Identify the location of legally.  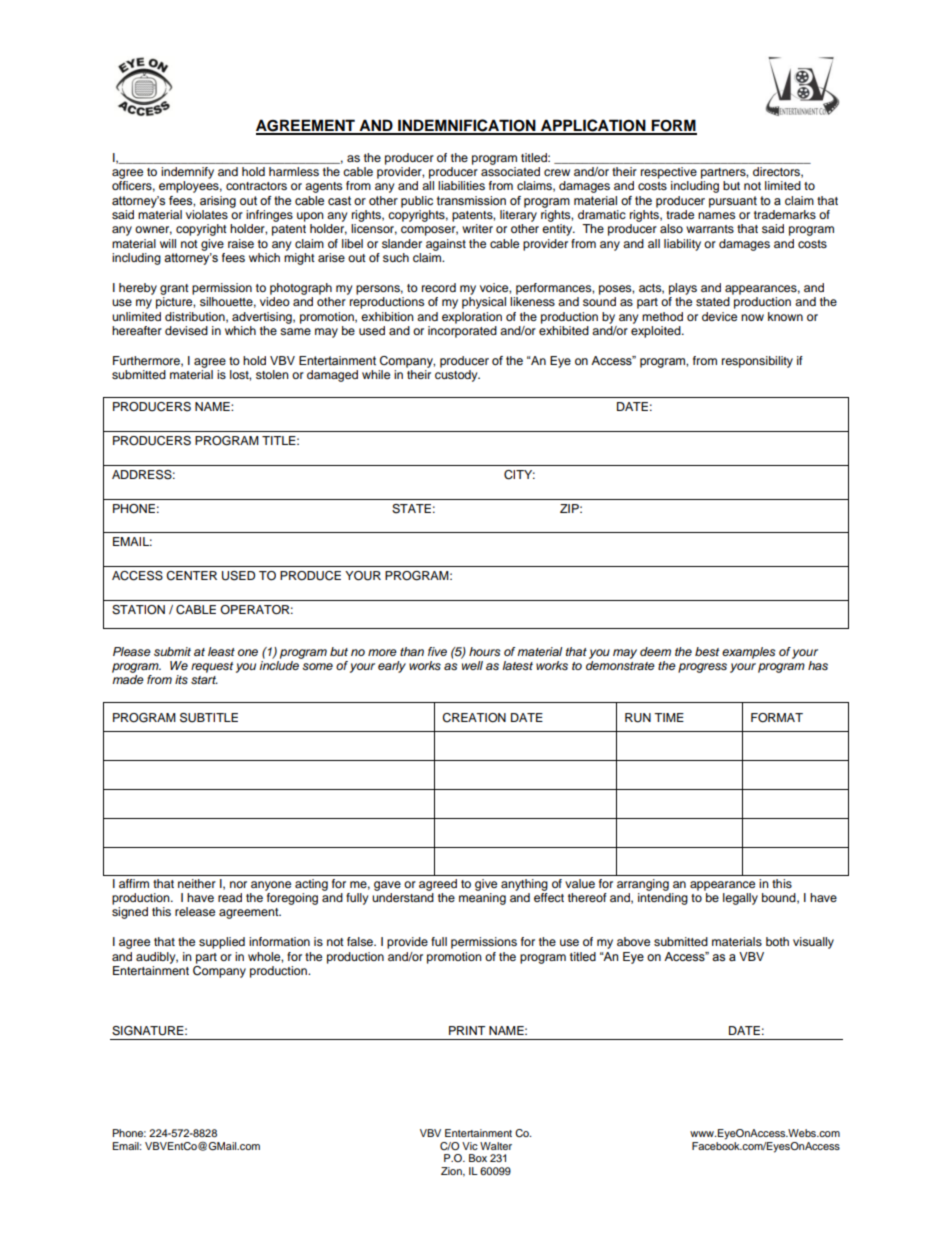
(740, 899).
